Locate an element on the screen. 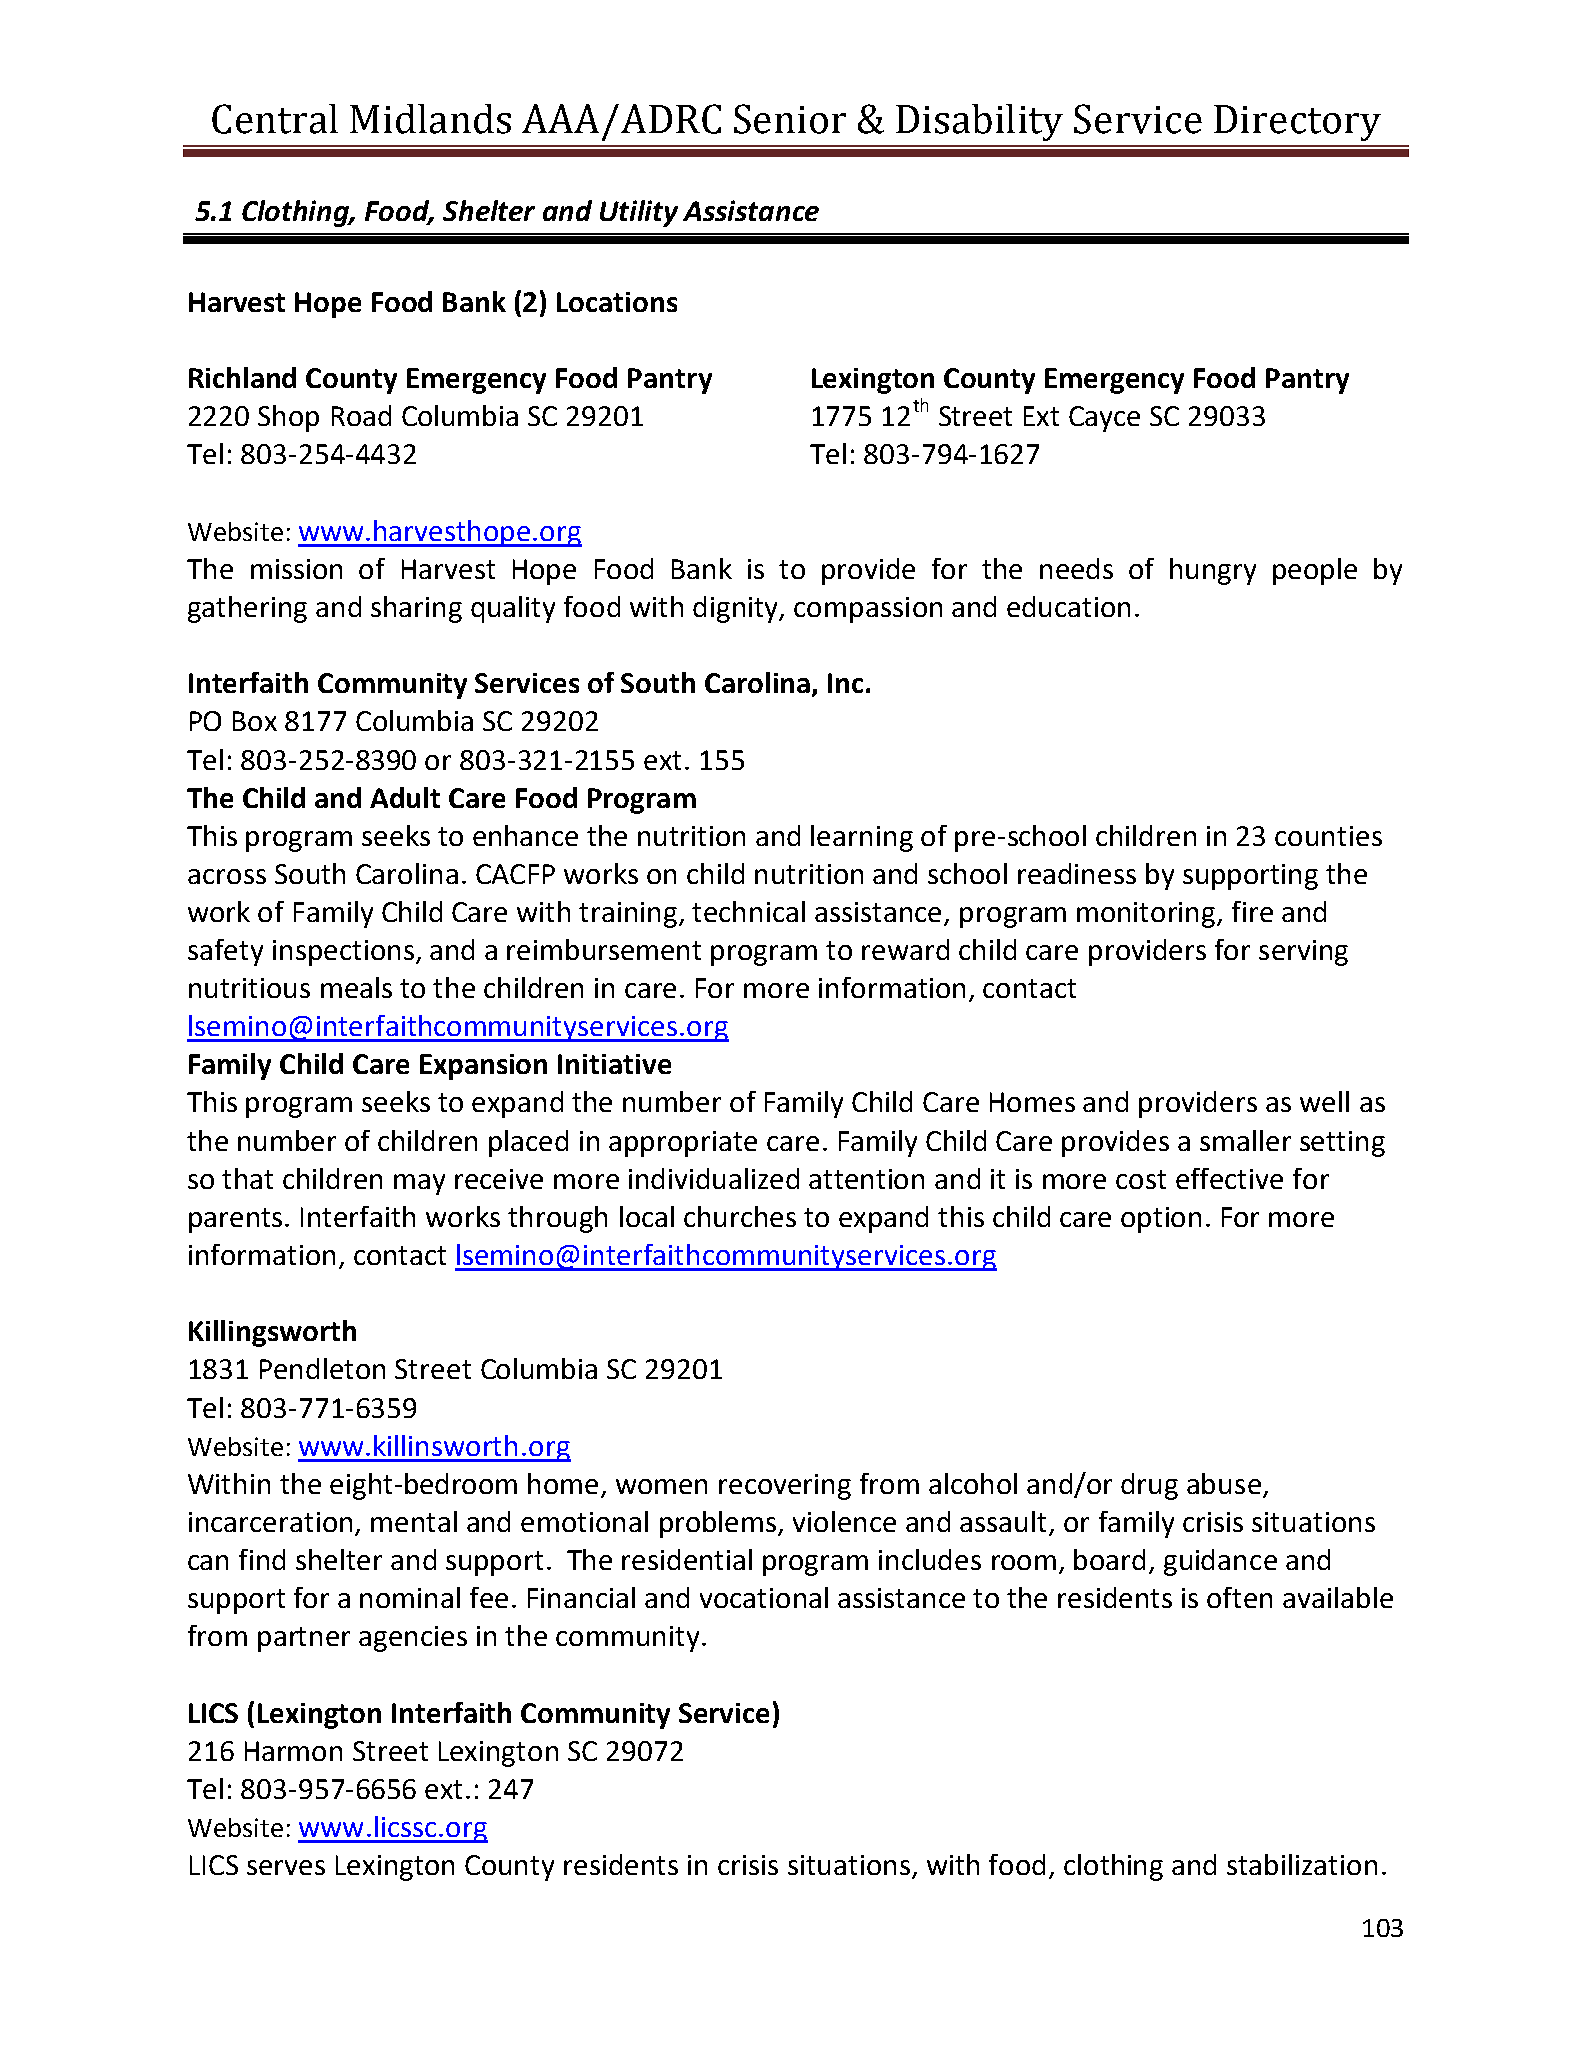 Image resolution: width=1592 pixels, height=2061 pixels. abuse is located at coordinates (1224, 1483).
